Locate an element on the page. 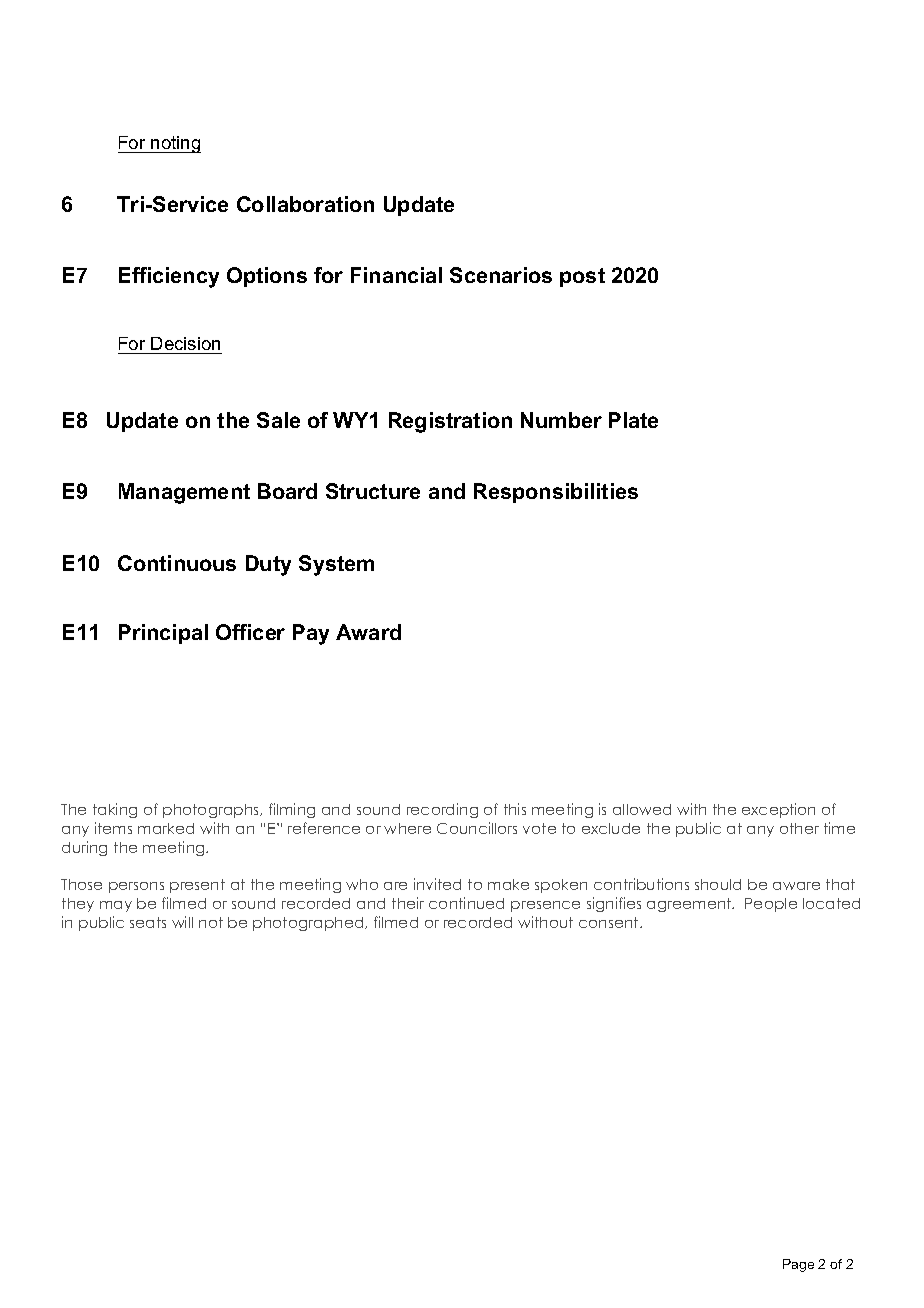  Scenarios is located at coordinates (501, 275).
